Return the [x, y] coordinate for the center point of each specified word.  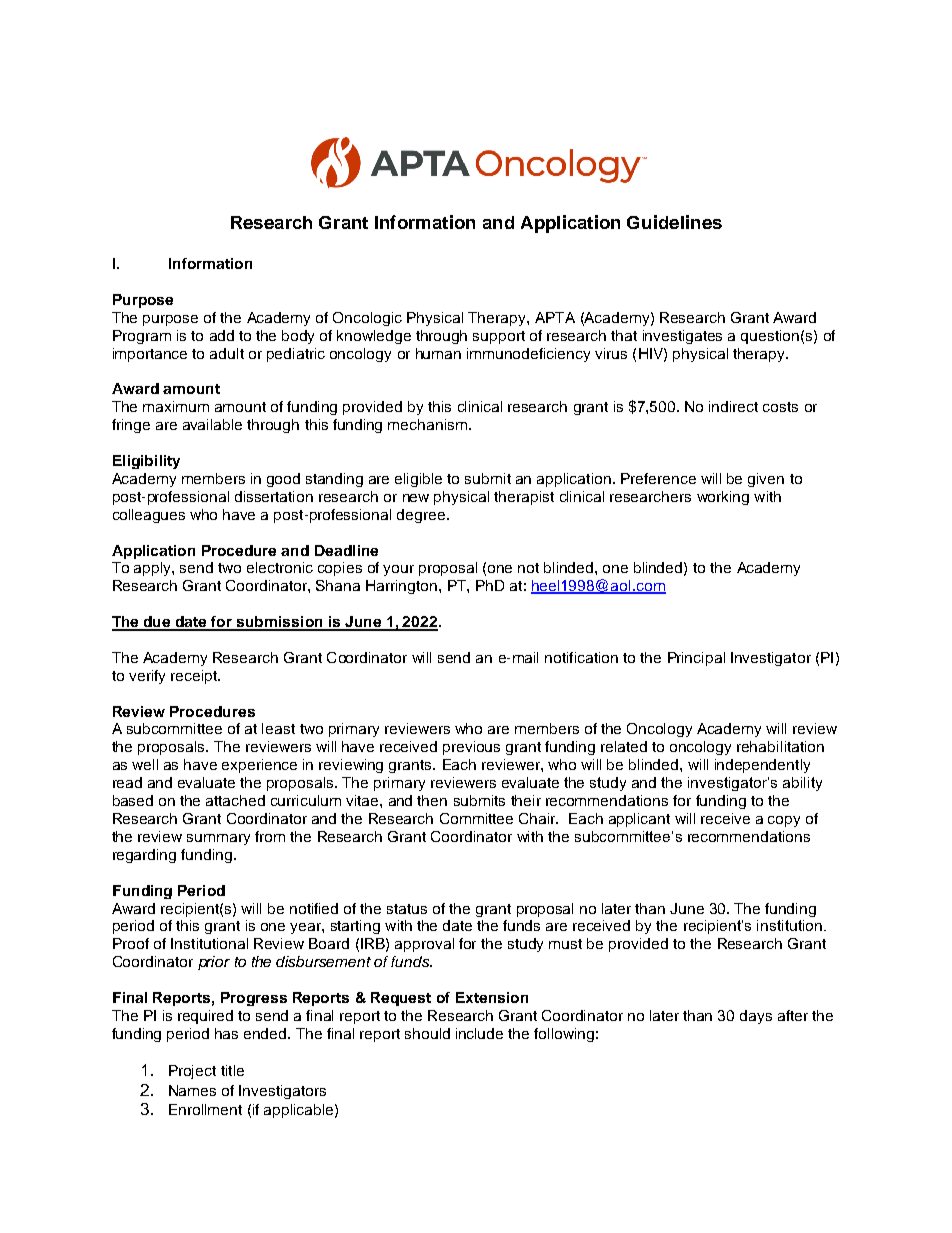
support [499, 337]
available [212, 424]
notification [581, 657]
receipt [195, 677]
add [222, 335]
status [407, 909]
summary [218, 839]
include [479, 1033]
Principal [696, 659]
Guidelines [674, 222]
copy [784, 821]
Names [192, 1090]
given [766, 480]
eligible [418, 480]
